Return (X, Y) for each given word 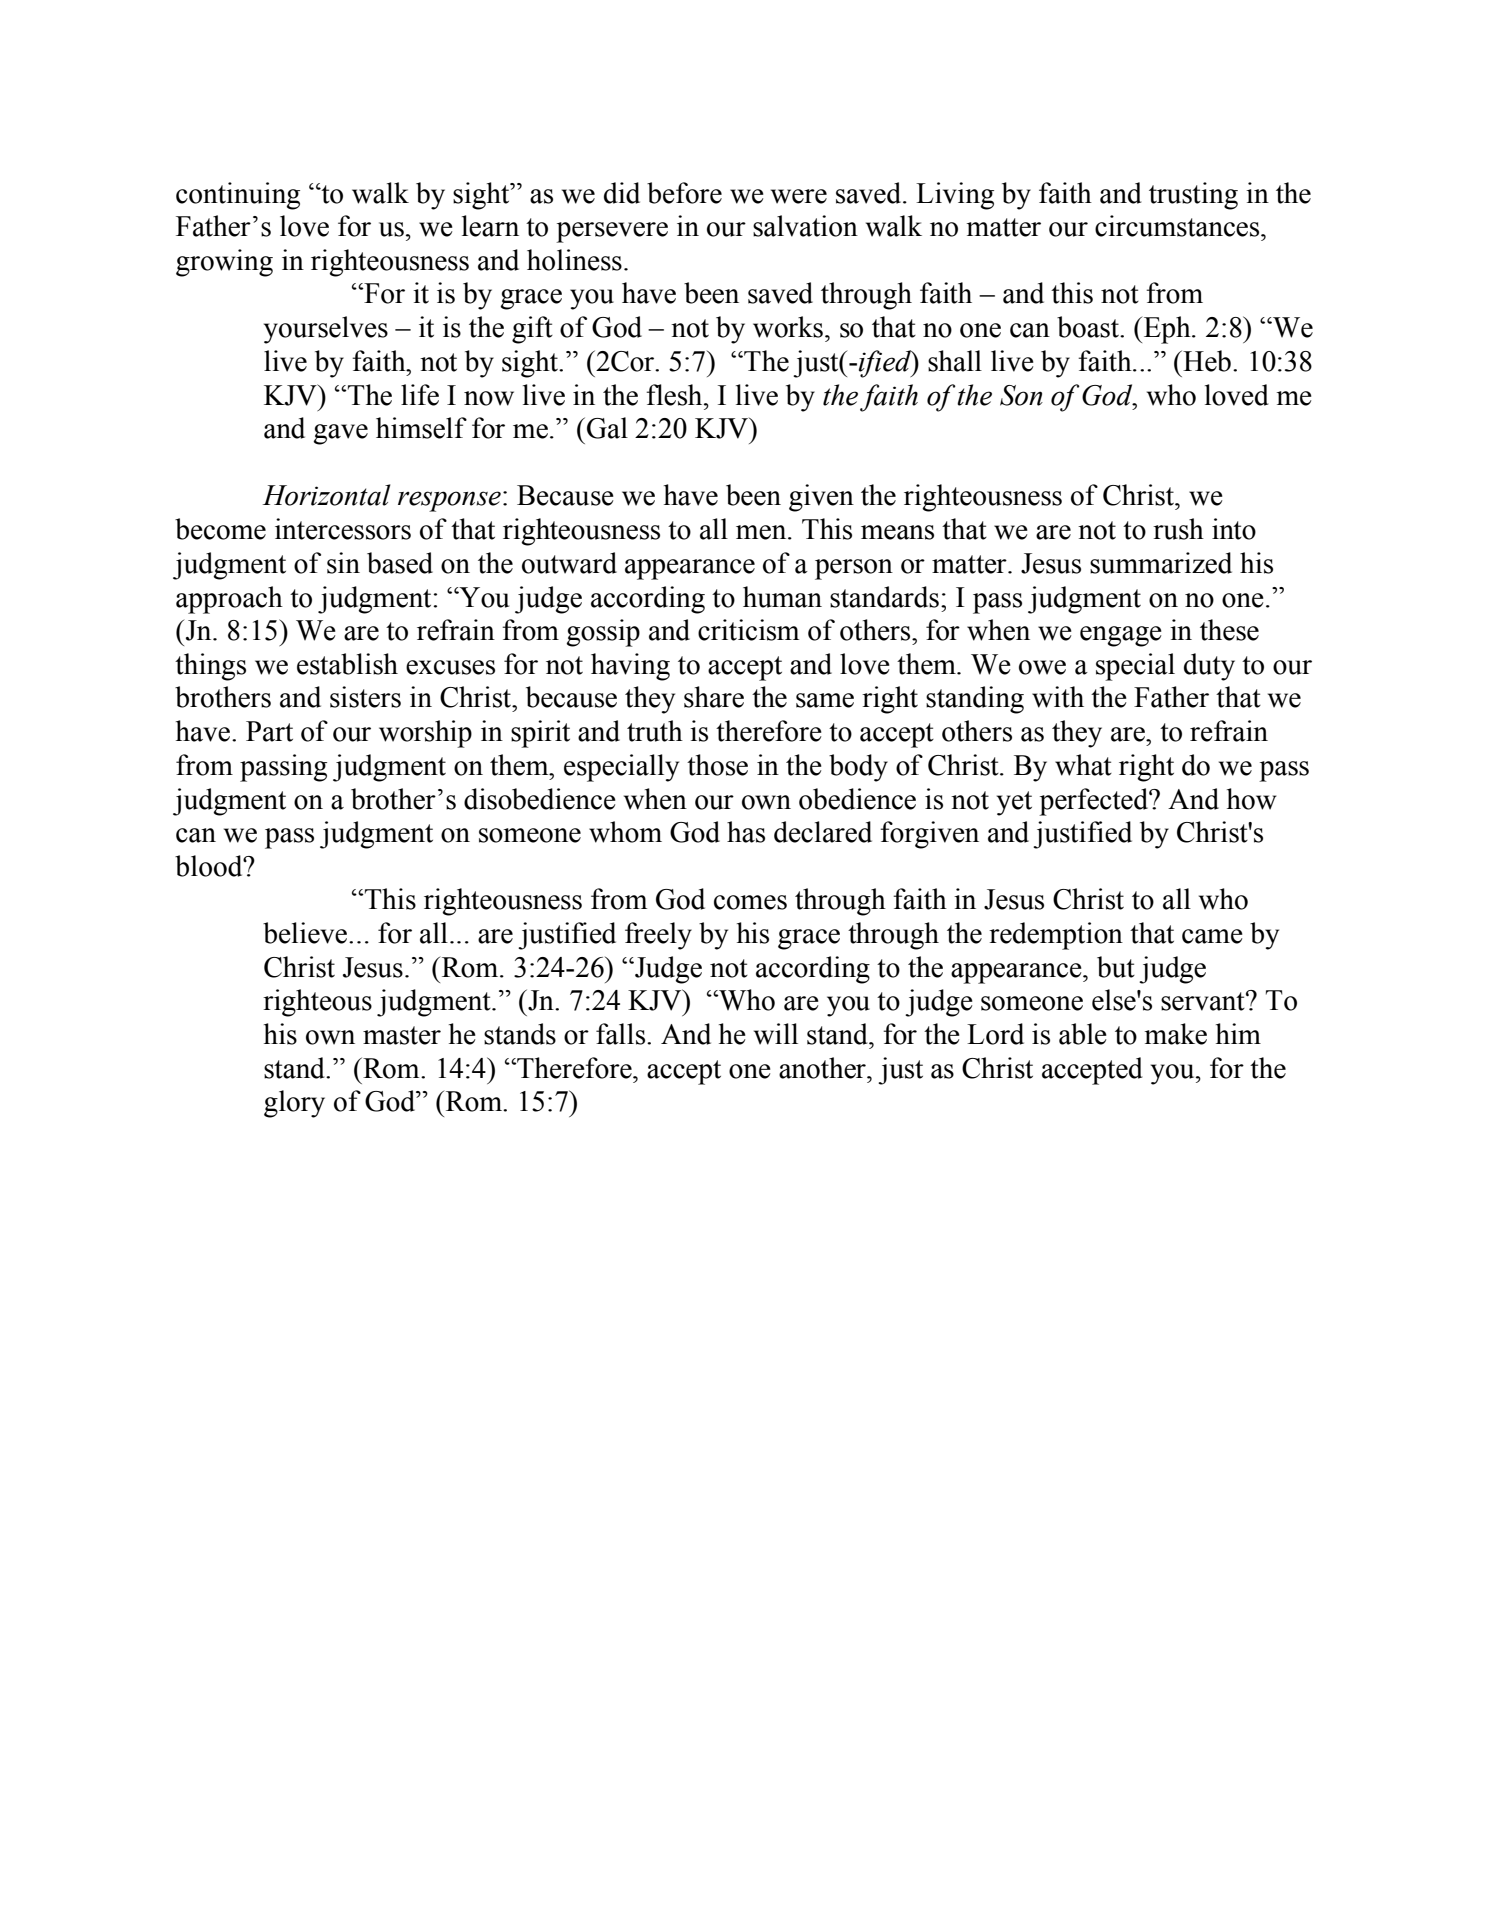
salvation (805, 226)
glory (294, 1104)
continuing (238, 196)
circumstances (1178, 226)
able (1083, 1034)
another (823, 1068)
